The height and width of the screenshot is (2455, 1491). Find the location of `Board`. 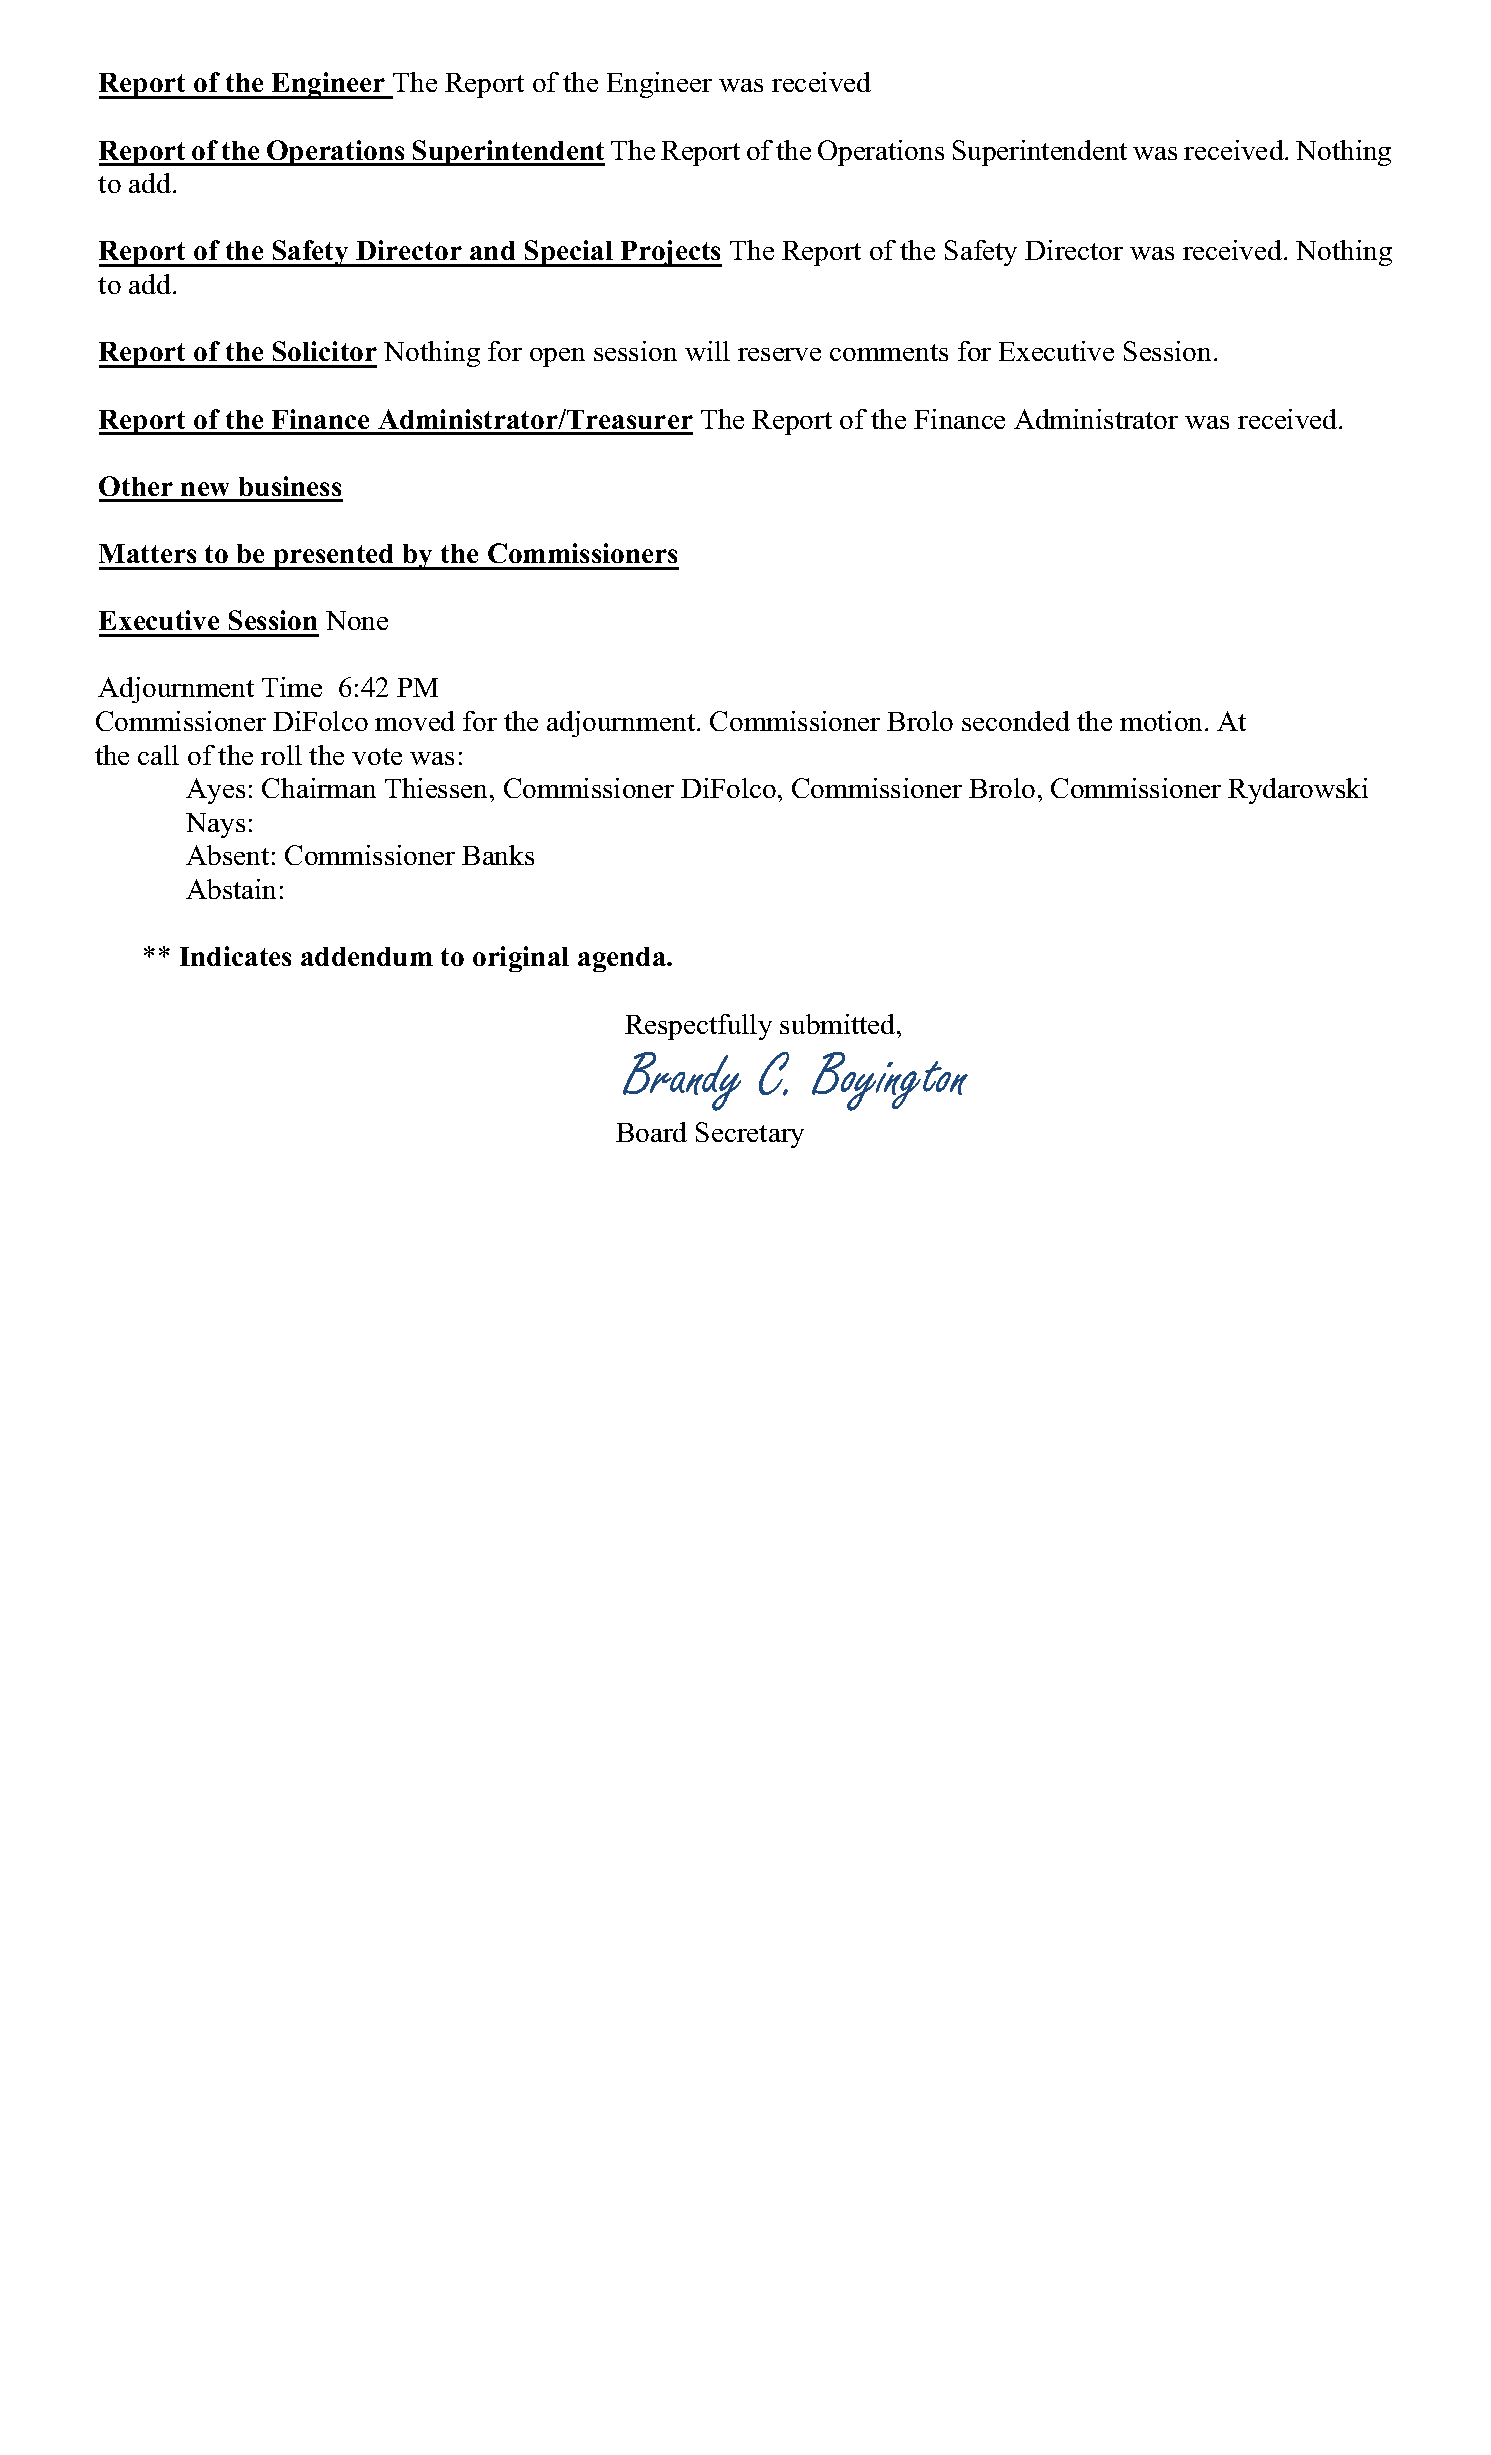

Board is located at coordinates (651, 1132).
